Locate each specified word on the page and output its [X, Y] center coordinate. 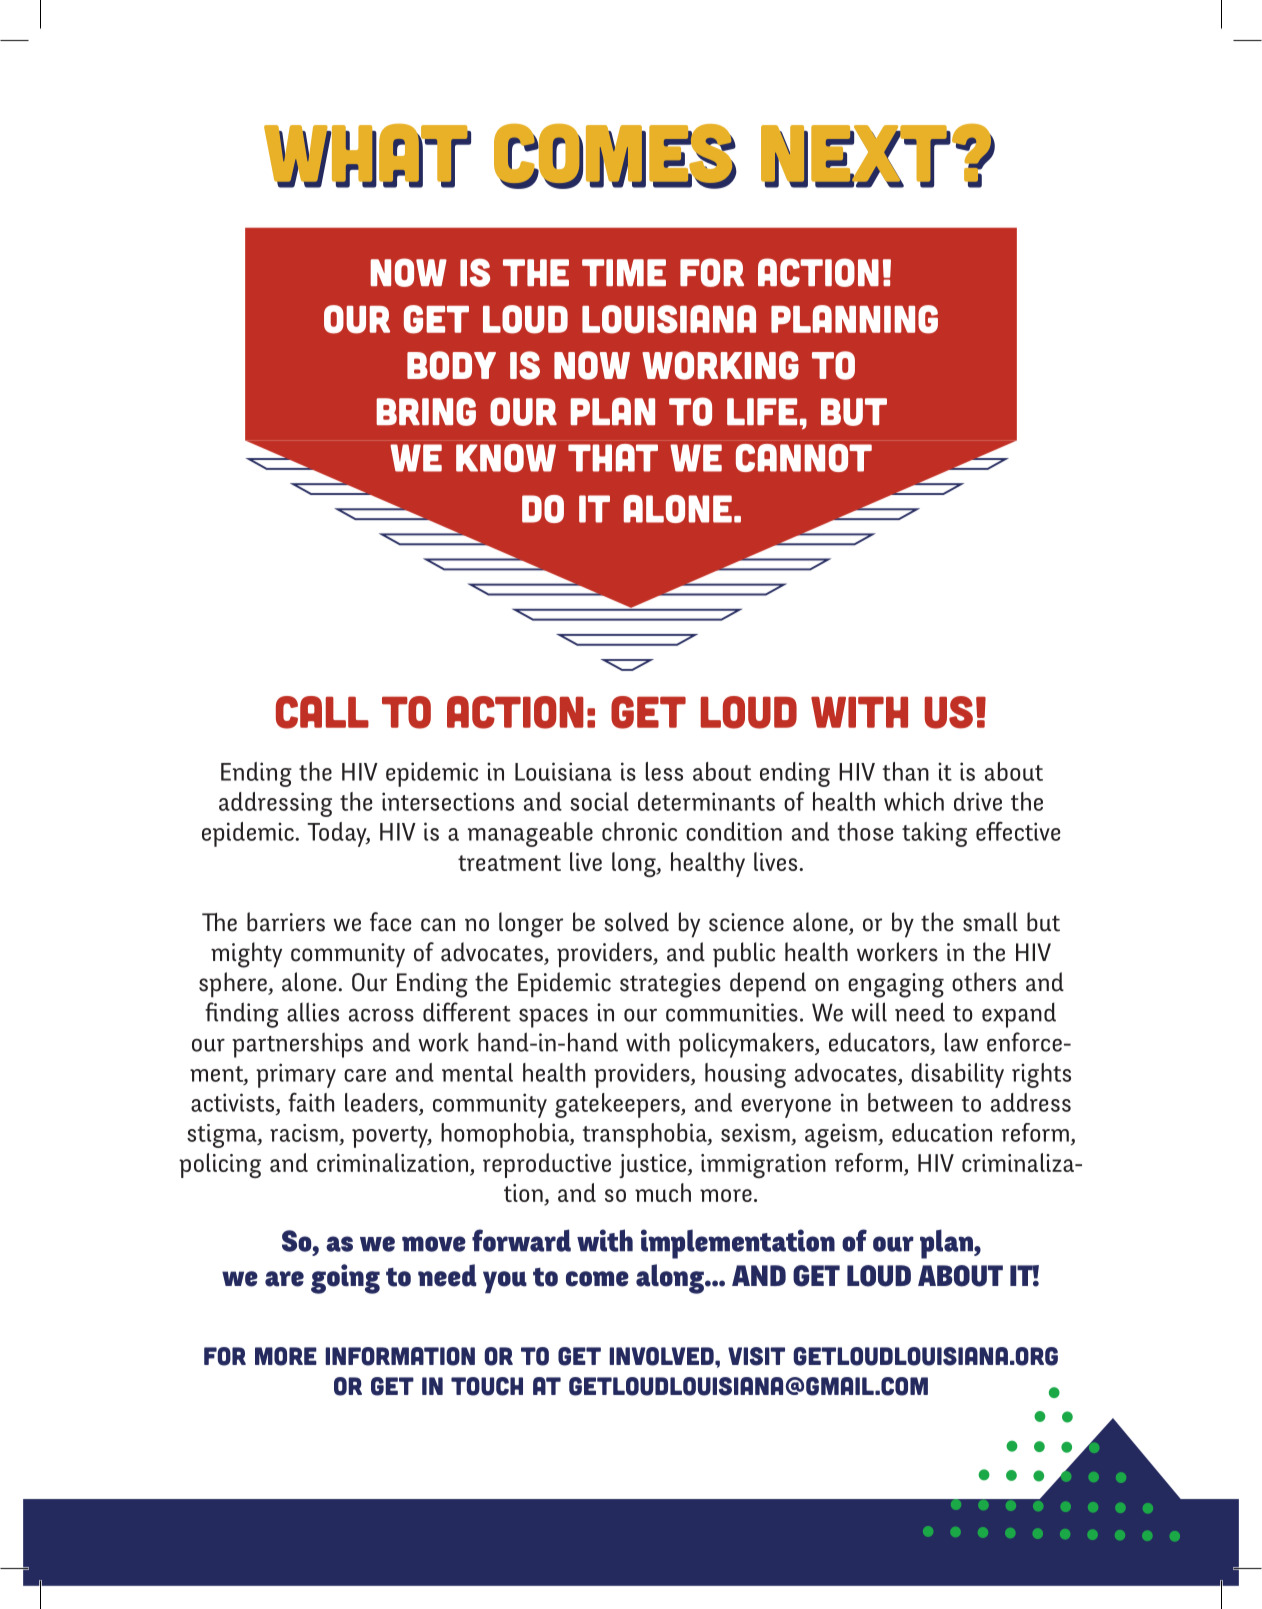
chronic [639, 831]
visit [756, 1356]
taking [934, 834]
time [624, 272]
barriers [286, 922]
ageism [842, 1135]
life [762, 411]
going [345, 1279]
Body [451, 365]
